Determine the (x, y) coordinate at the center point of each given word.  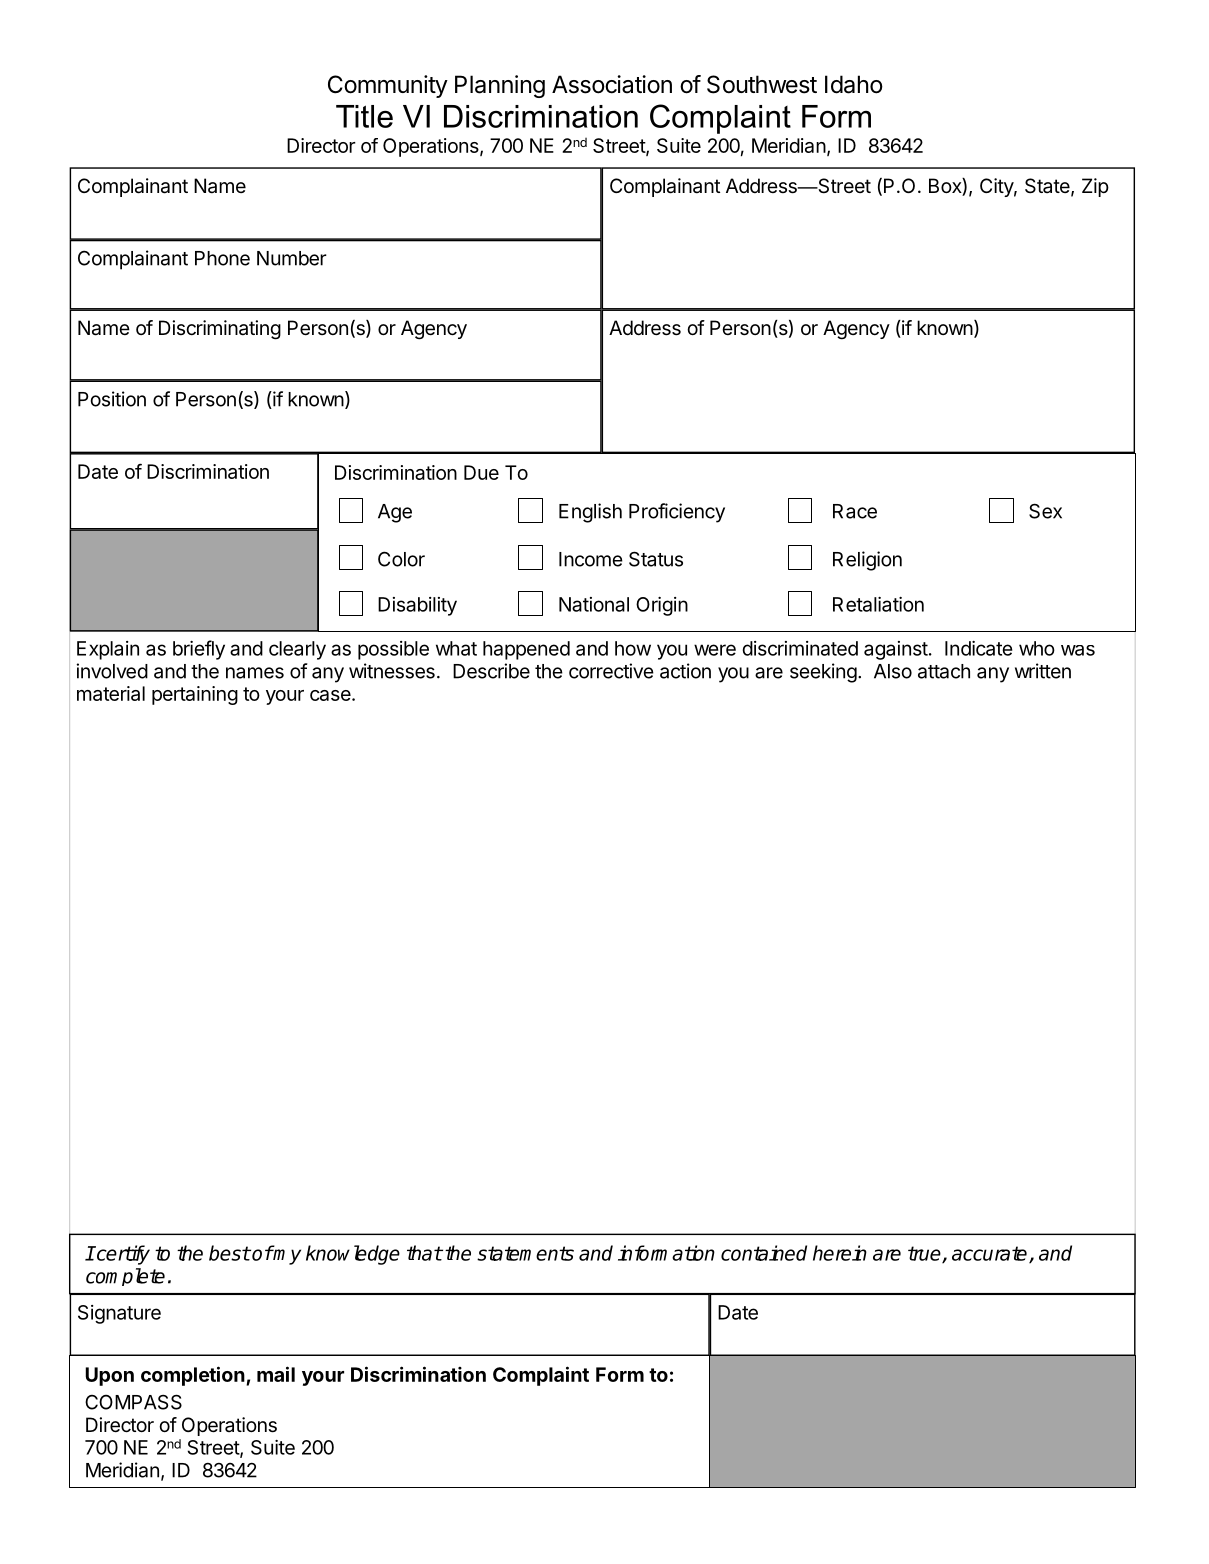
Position (112, 399)
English (590, 513)
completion (194, 1376)
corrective (611, 671)
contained (764, 1253)
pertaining (195, 695)
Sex (1045, 511)
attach (944, 671)
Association (612, 84)
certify (122, 1255)
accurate (991, 1254)
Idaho (854, 84)
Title (364, 116)
